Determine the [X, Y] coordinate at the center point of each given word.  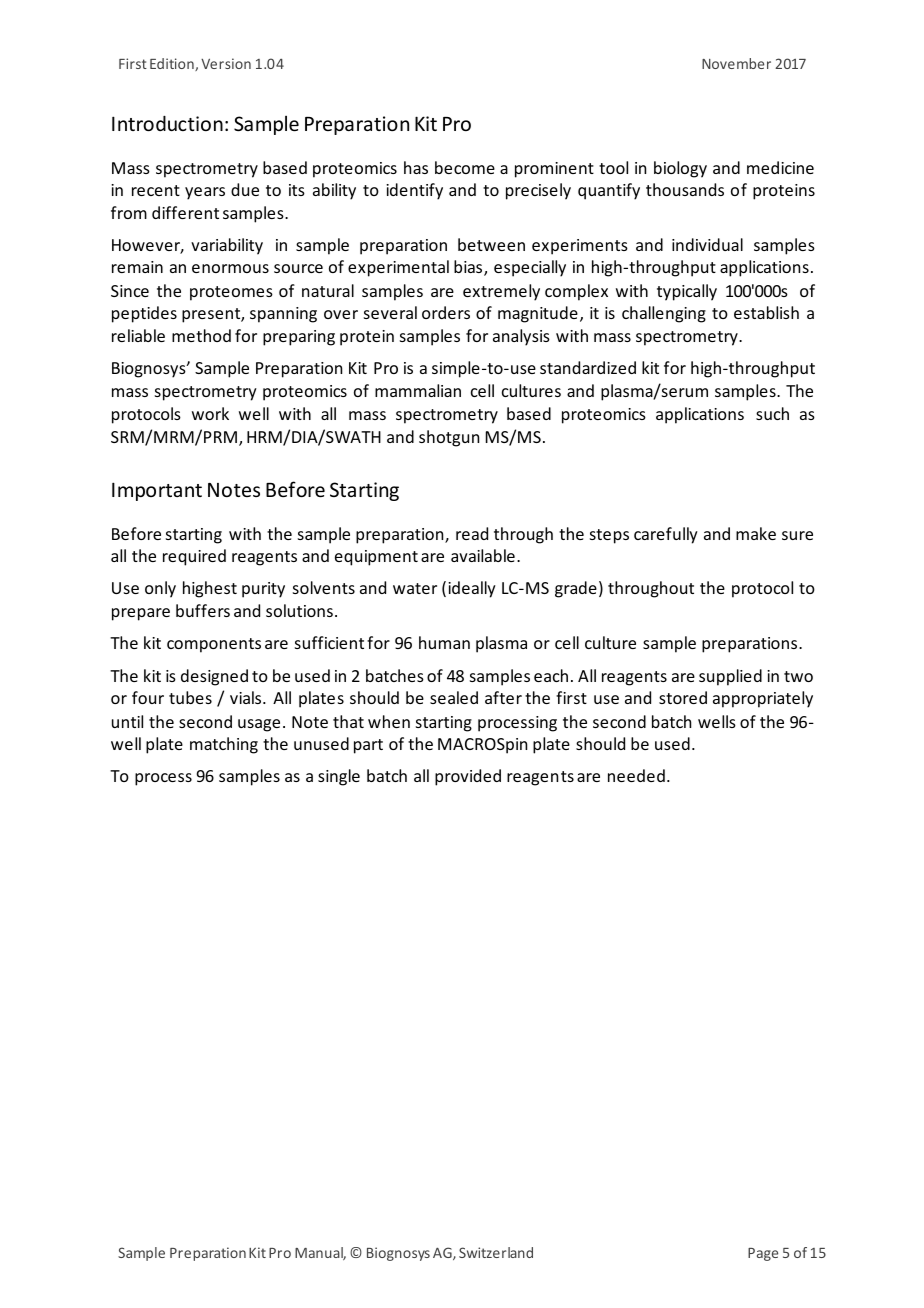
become [465, 167]
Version [226, 63]
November [736, 63]
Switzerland [496, 1252]
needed [636, 775]
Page [763, 1254]
